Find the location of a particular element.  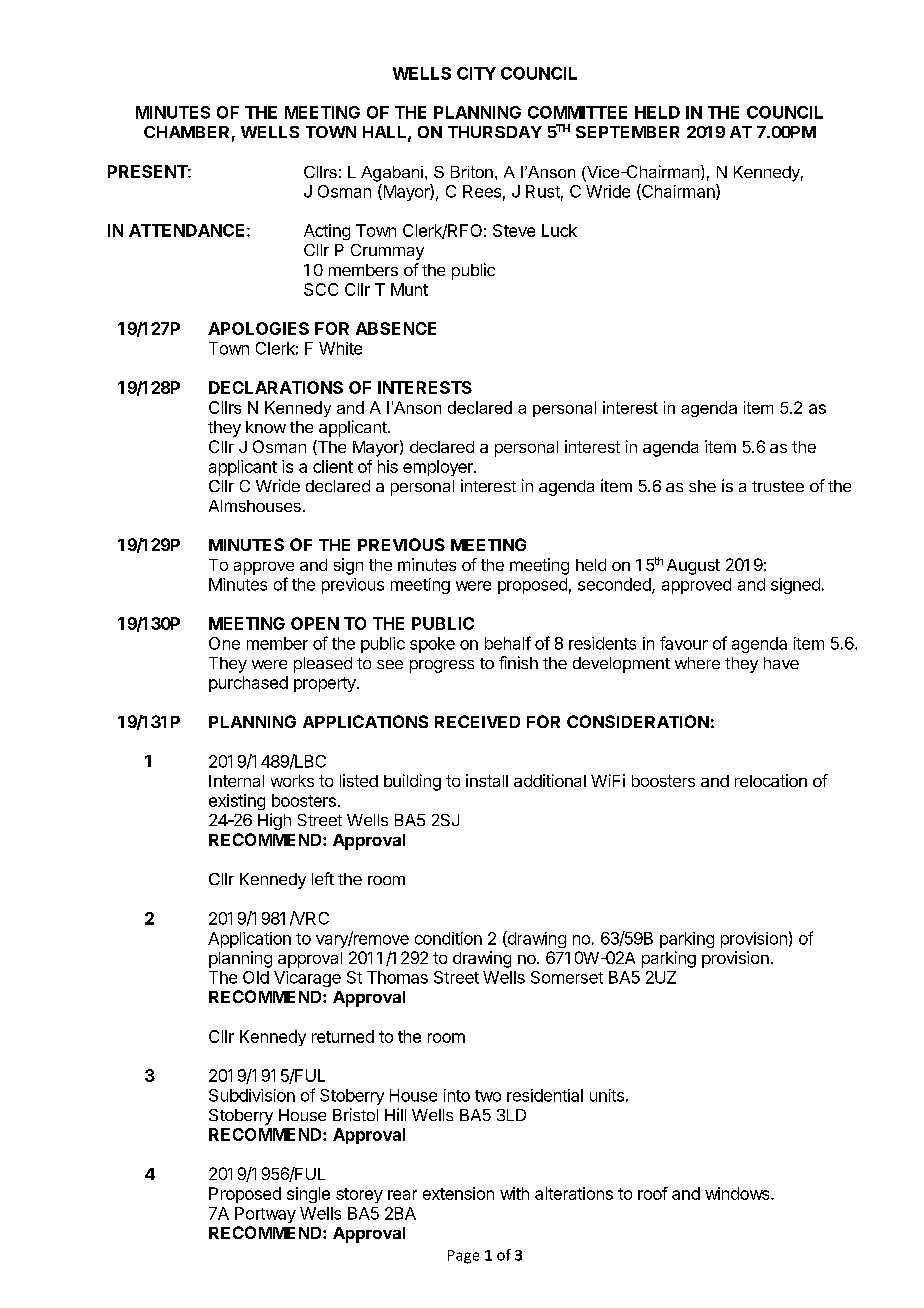

CHAMBER is located at coordinates (186, 132).
